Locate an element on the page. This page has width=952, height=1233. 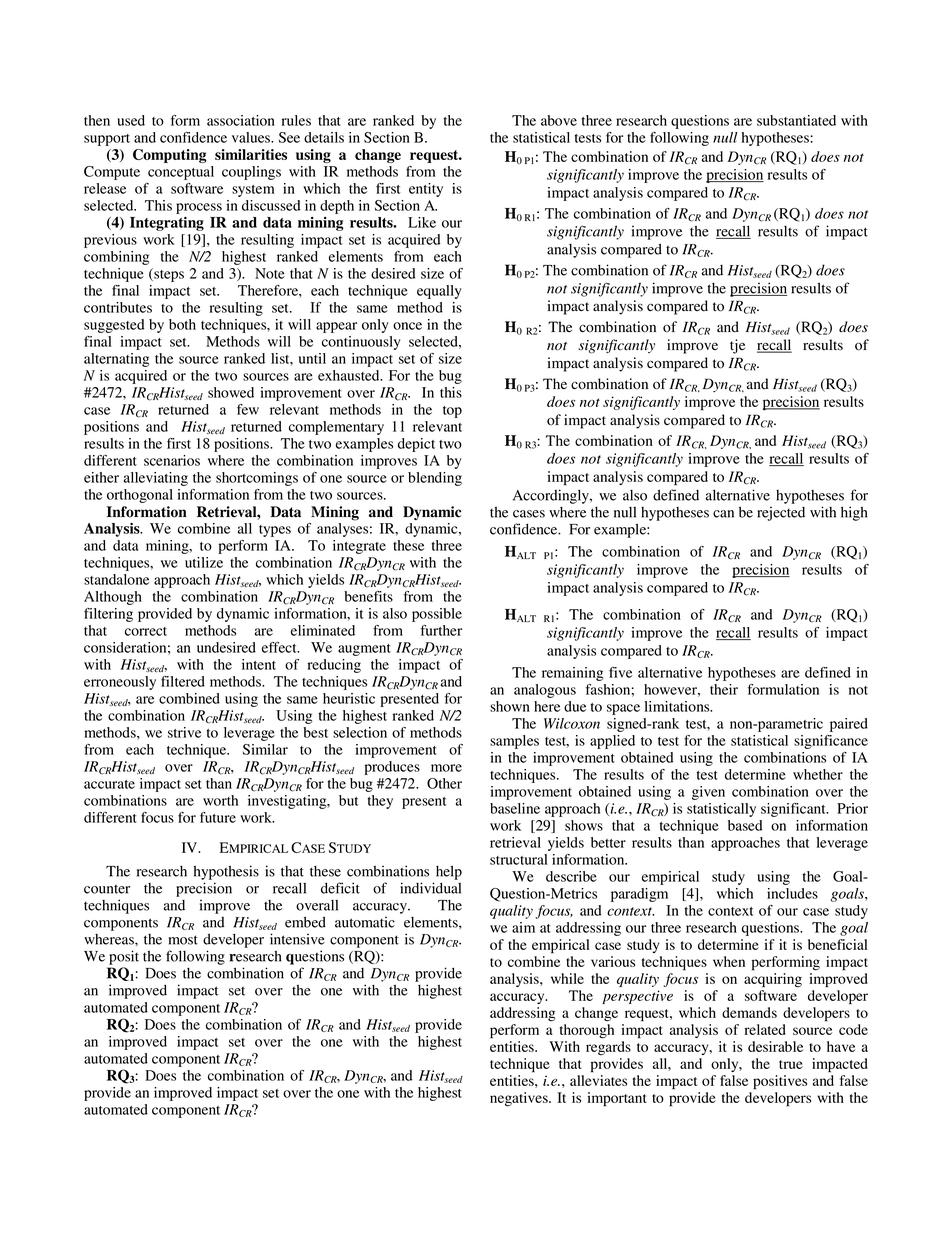
correct is located at coordinates (146, 631).
